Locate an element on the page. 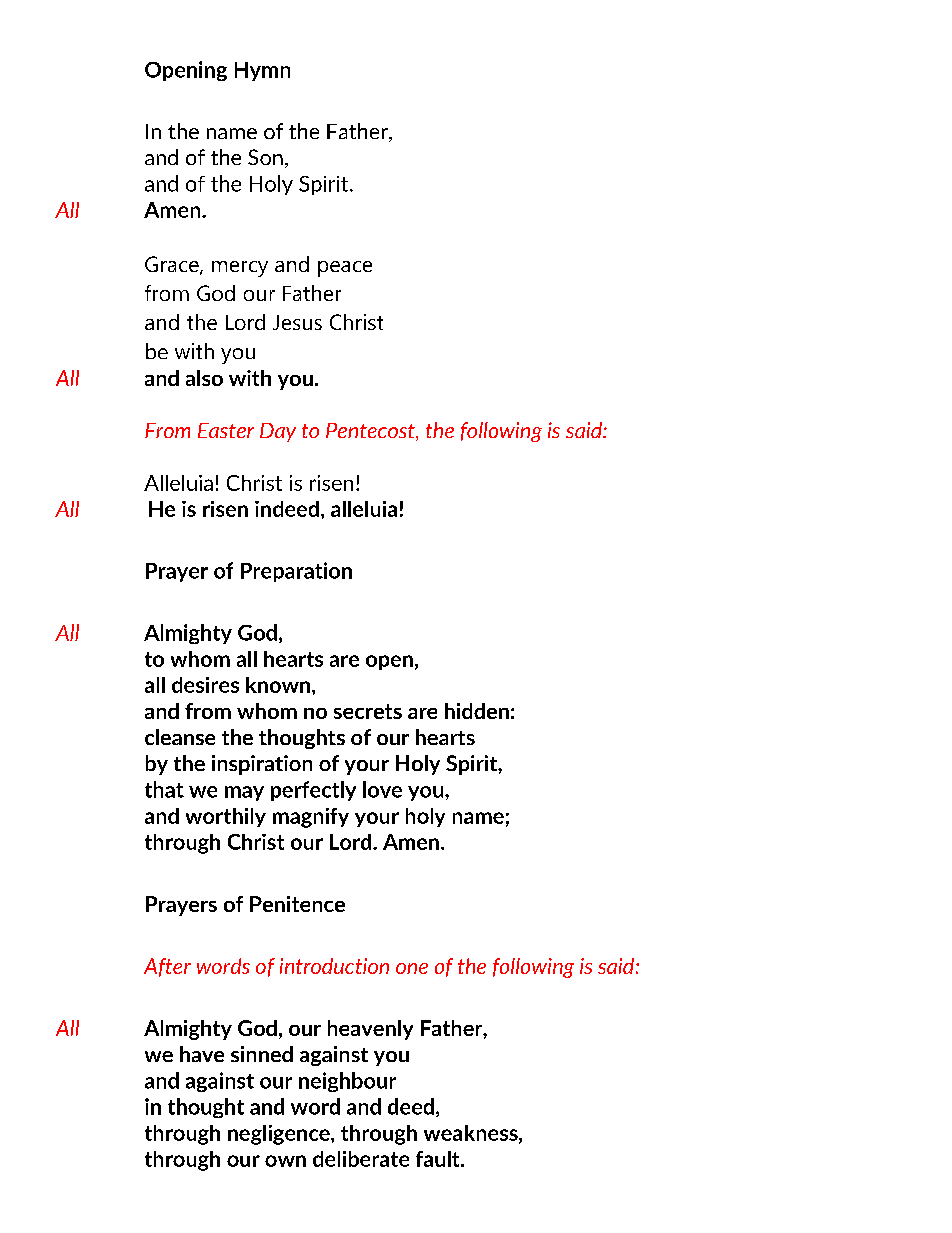 This document has height=1233, width=952. also is located at coordinates (204, 378).
